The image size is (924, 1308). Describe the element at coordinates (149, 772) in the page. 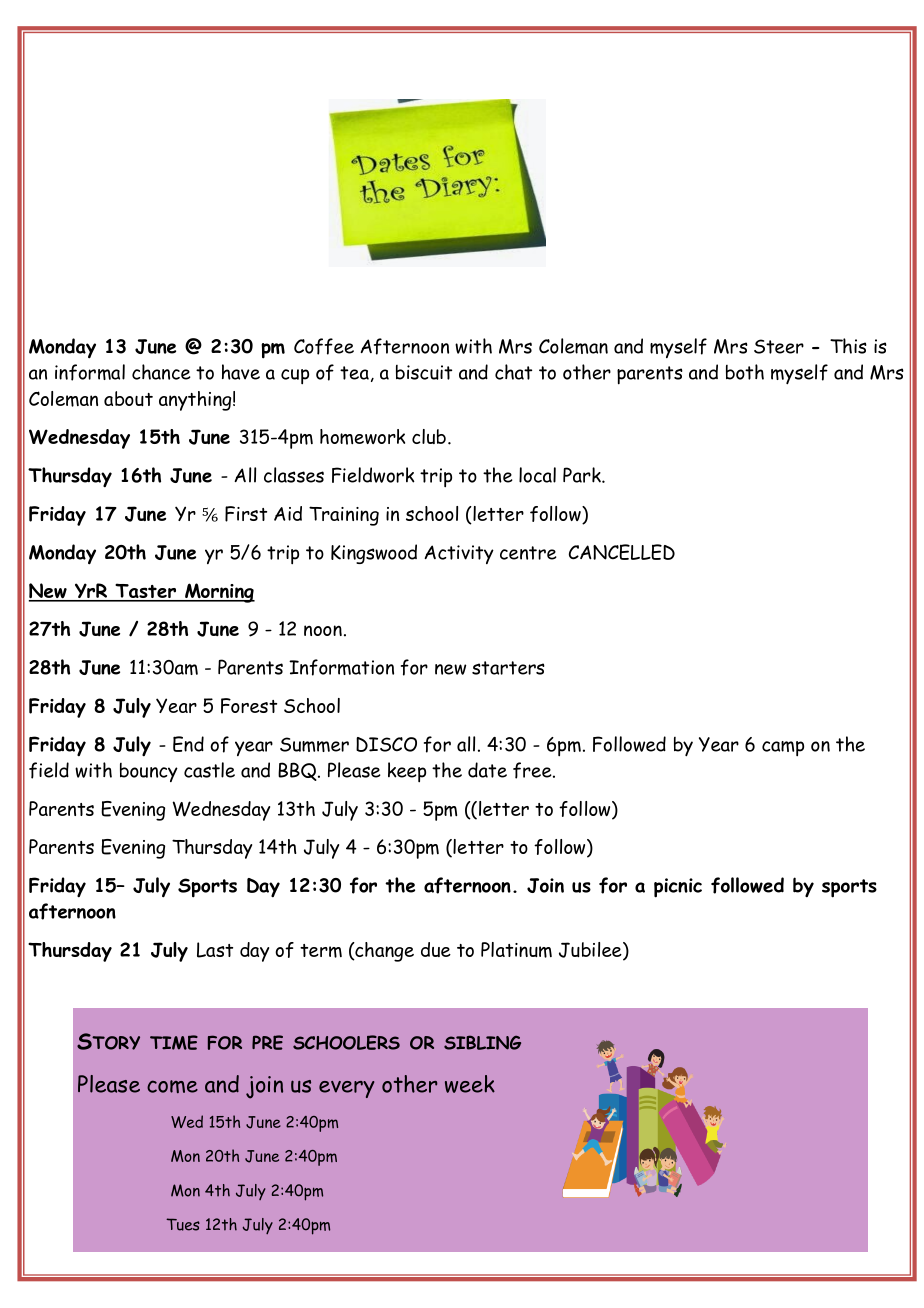

I see `bouncy` at that location.
